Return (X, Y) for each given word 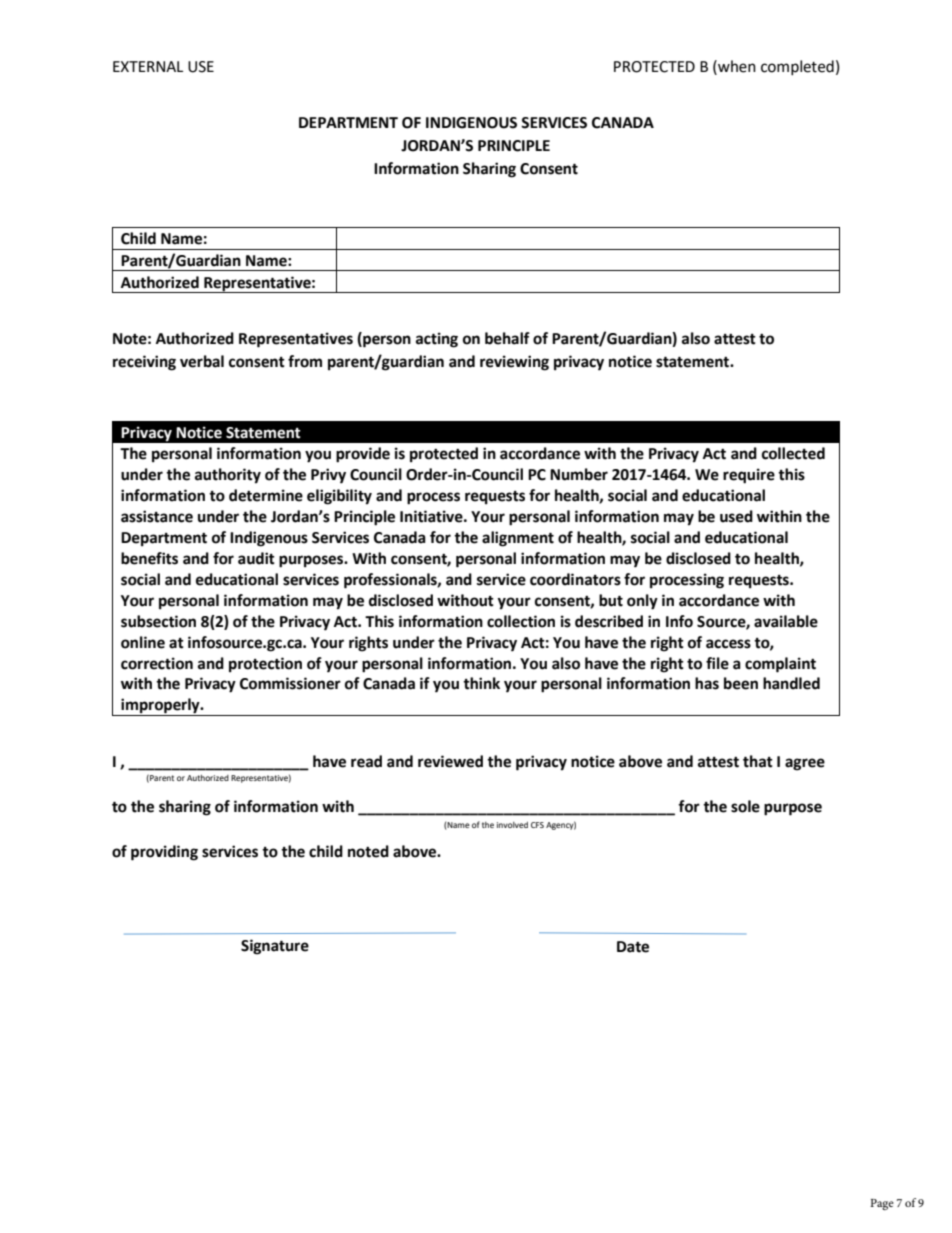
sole (745, 806)
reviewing (514, 363)
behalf (507, 338)
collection (521, 621)
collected (793, 453)
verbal (202, 361)
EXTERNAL (148, 66)
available (786, 621)
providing (164, 853)
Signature (275, 947)
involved (512, 825)
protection (265, 665)
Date (633, 947)
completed (797, 67)
